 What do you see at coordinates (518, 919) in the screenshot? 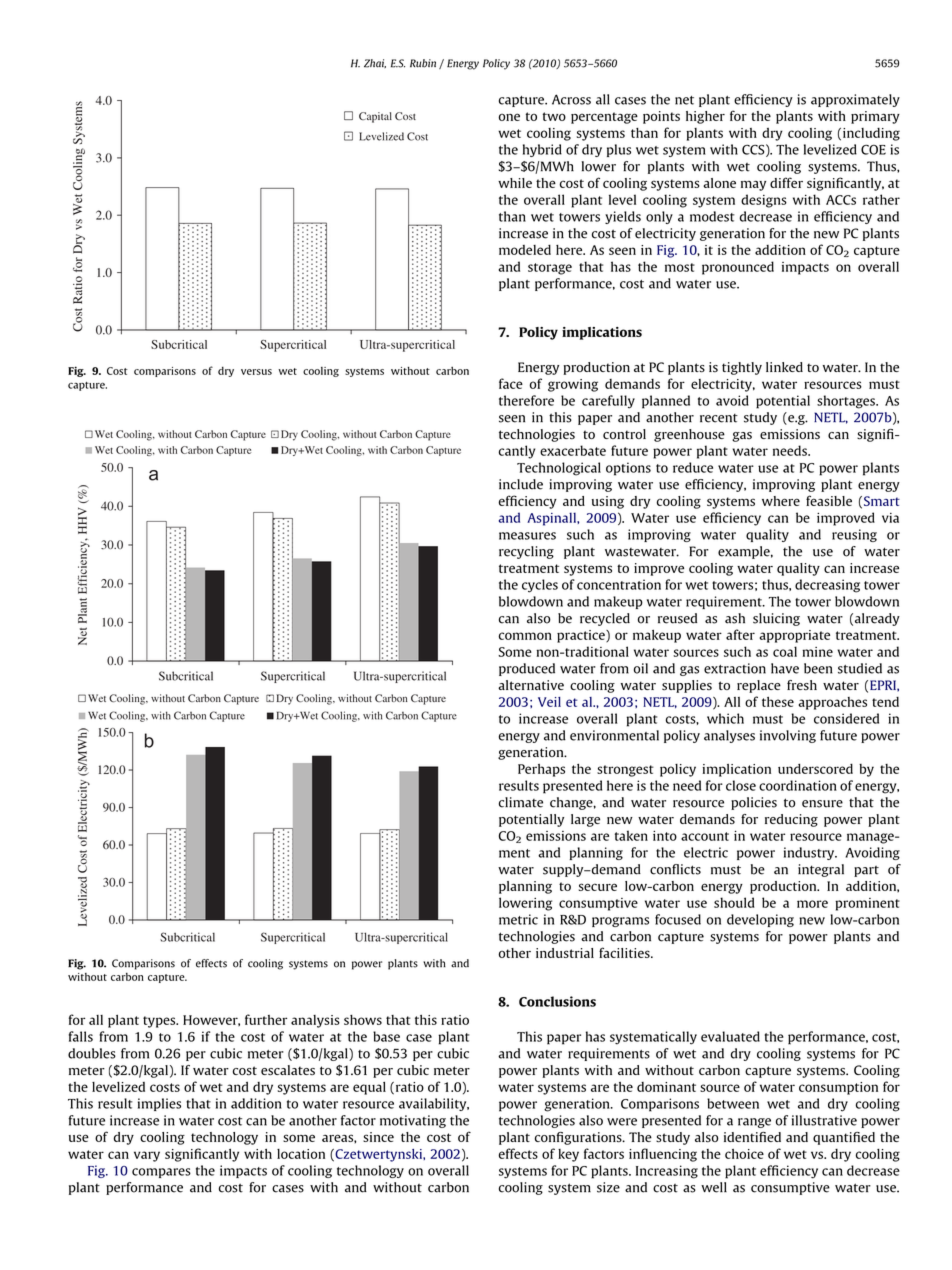
I see `metric` at bounding box center [518, 919].
